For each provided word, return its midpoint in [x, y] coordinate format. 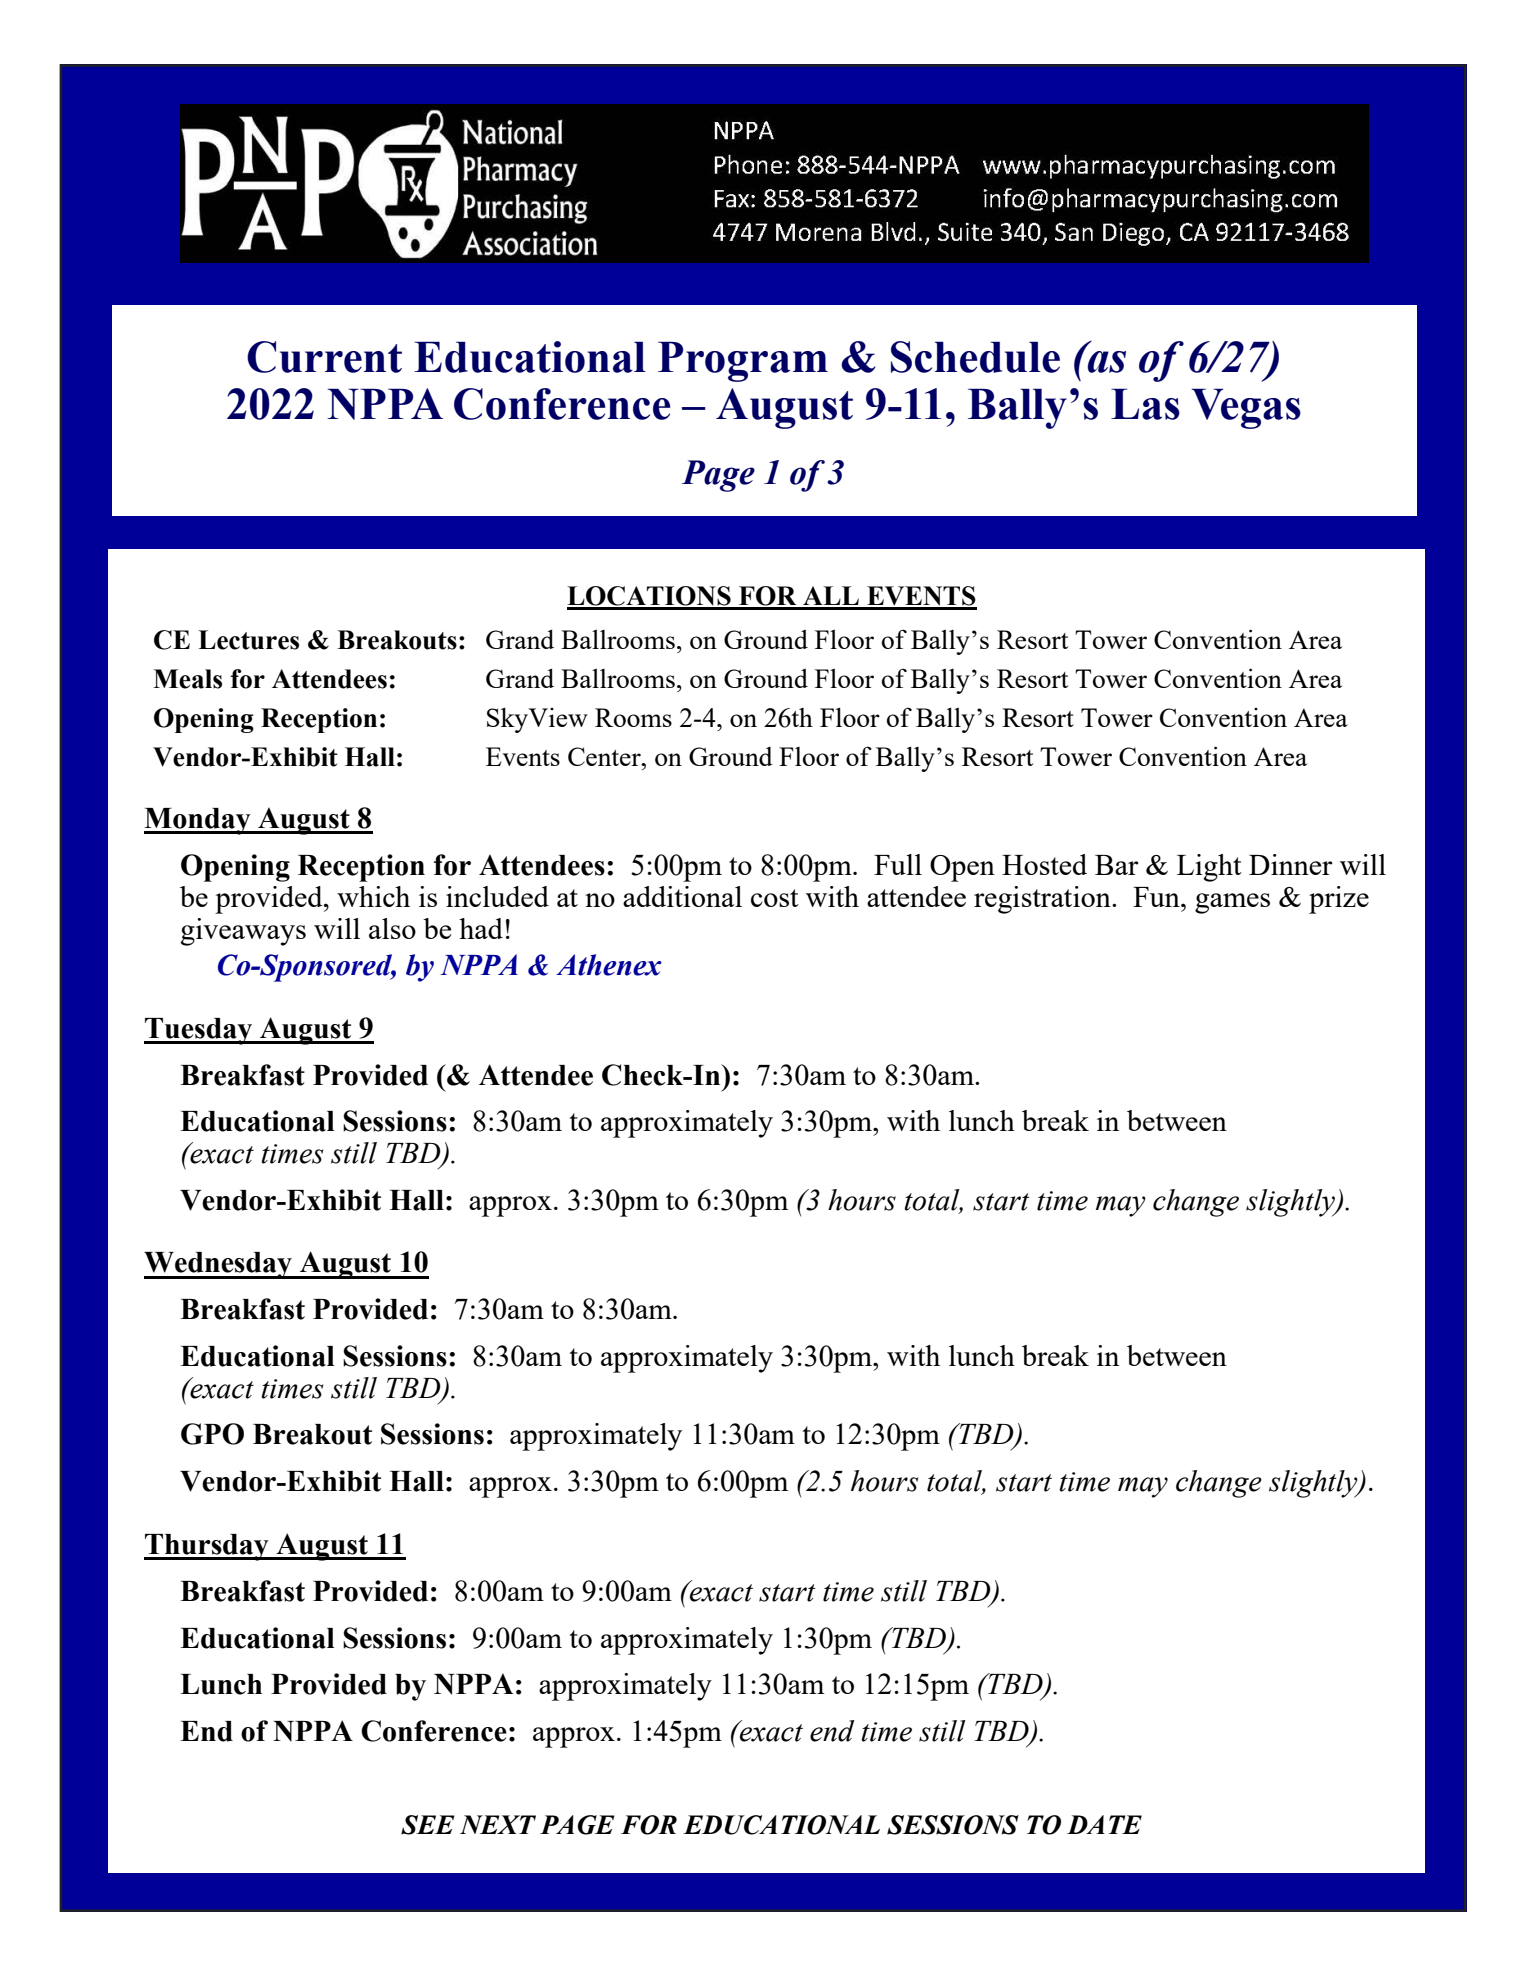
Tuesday [199, 1031]
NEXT [498, 1824]
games [1232, 903]
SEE [428, 1825]
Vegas [1246, 408]
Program [743, 361]
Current [324, 357]
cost [775, 898]
